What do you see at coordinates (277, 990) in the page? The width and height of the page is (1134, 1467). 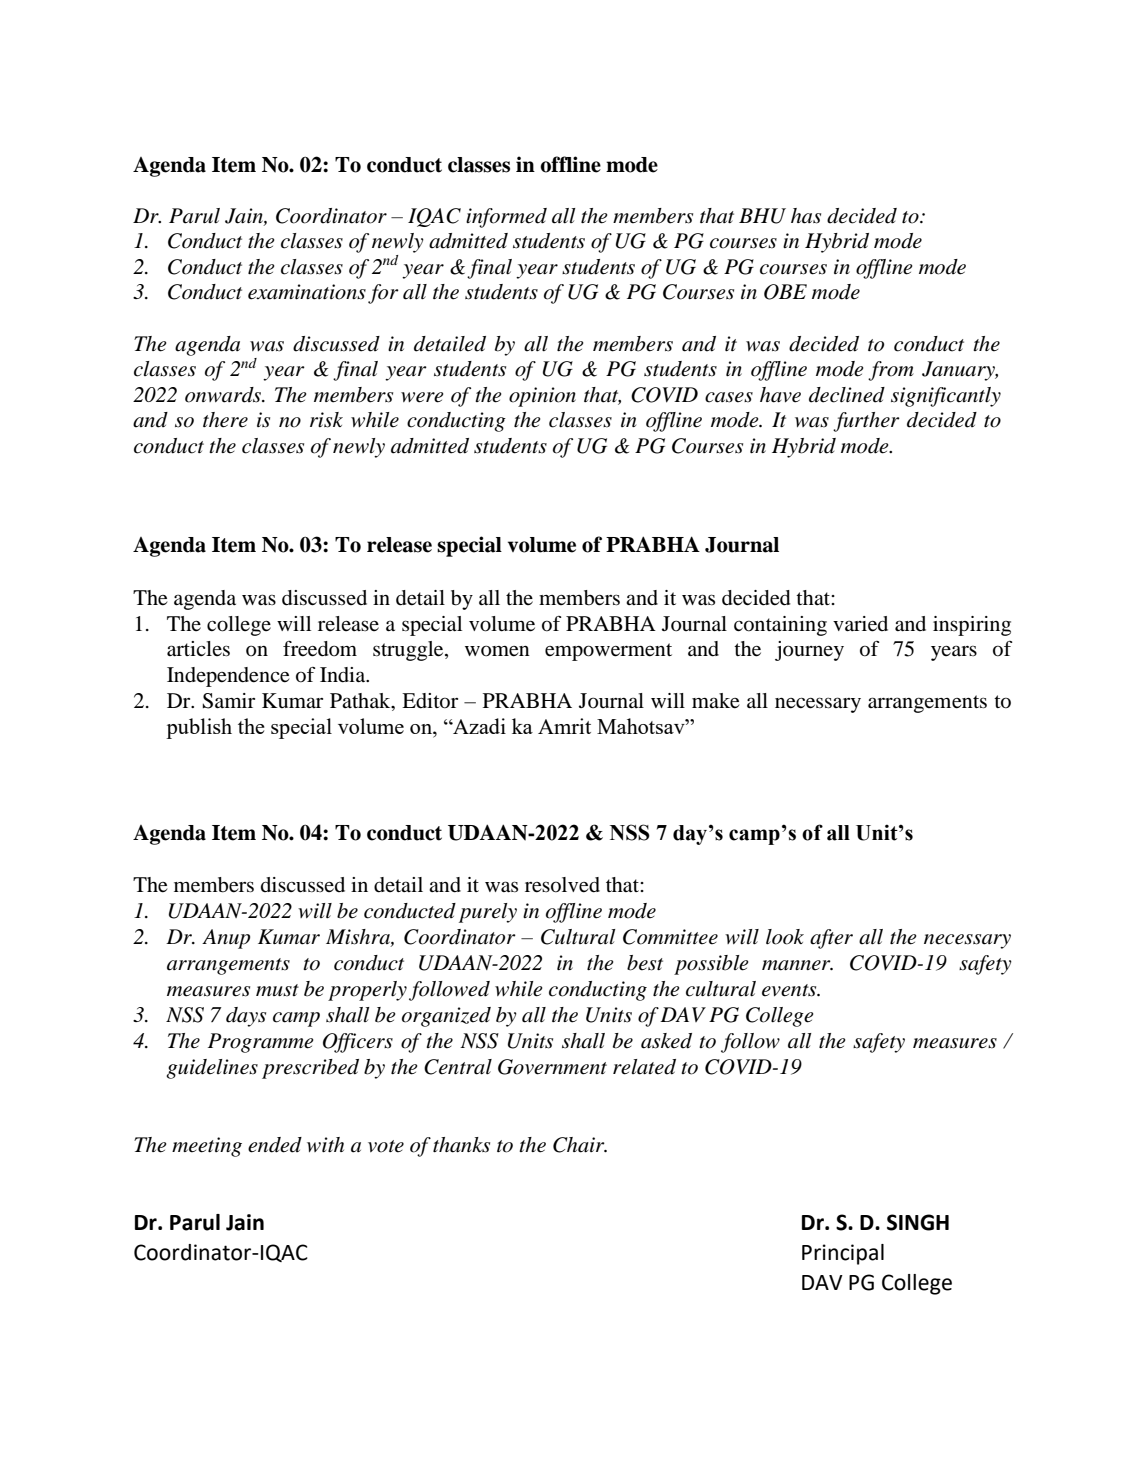 I see `must` at bounding box center [277, 990].
